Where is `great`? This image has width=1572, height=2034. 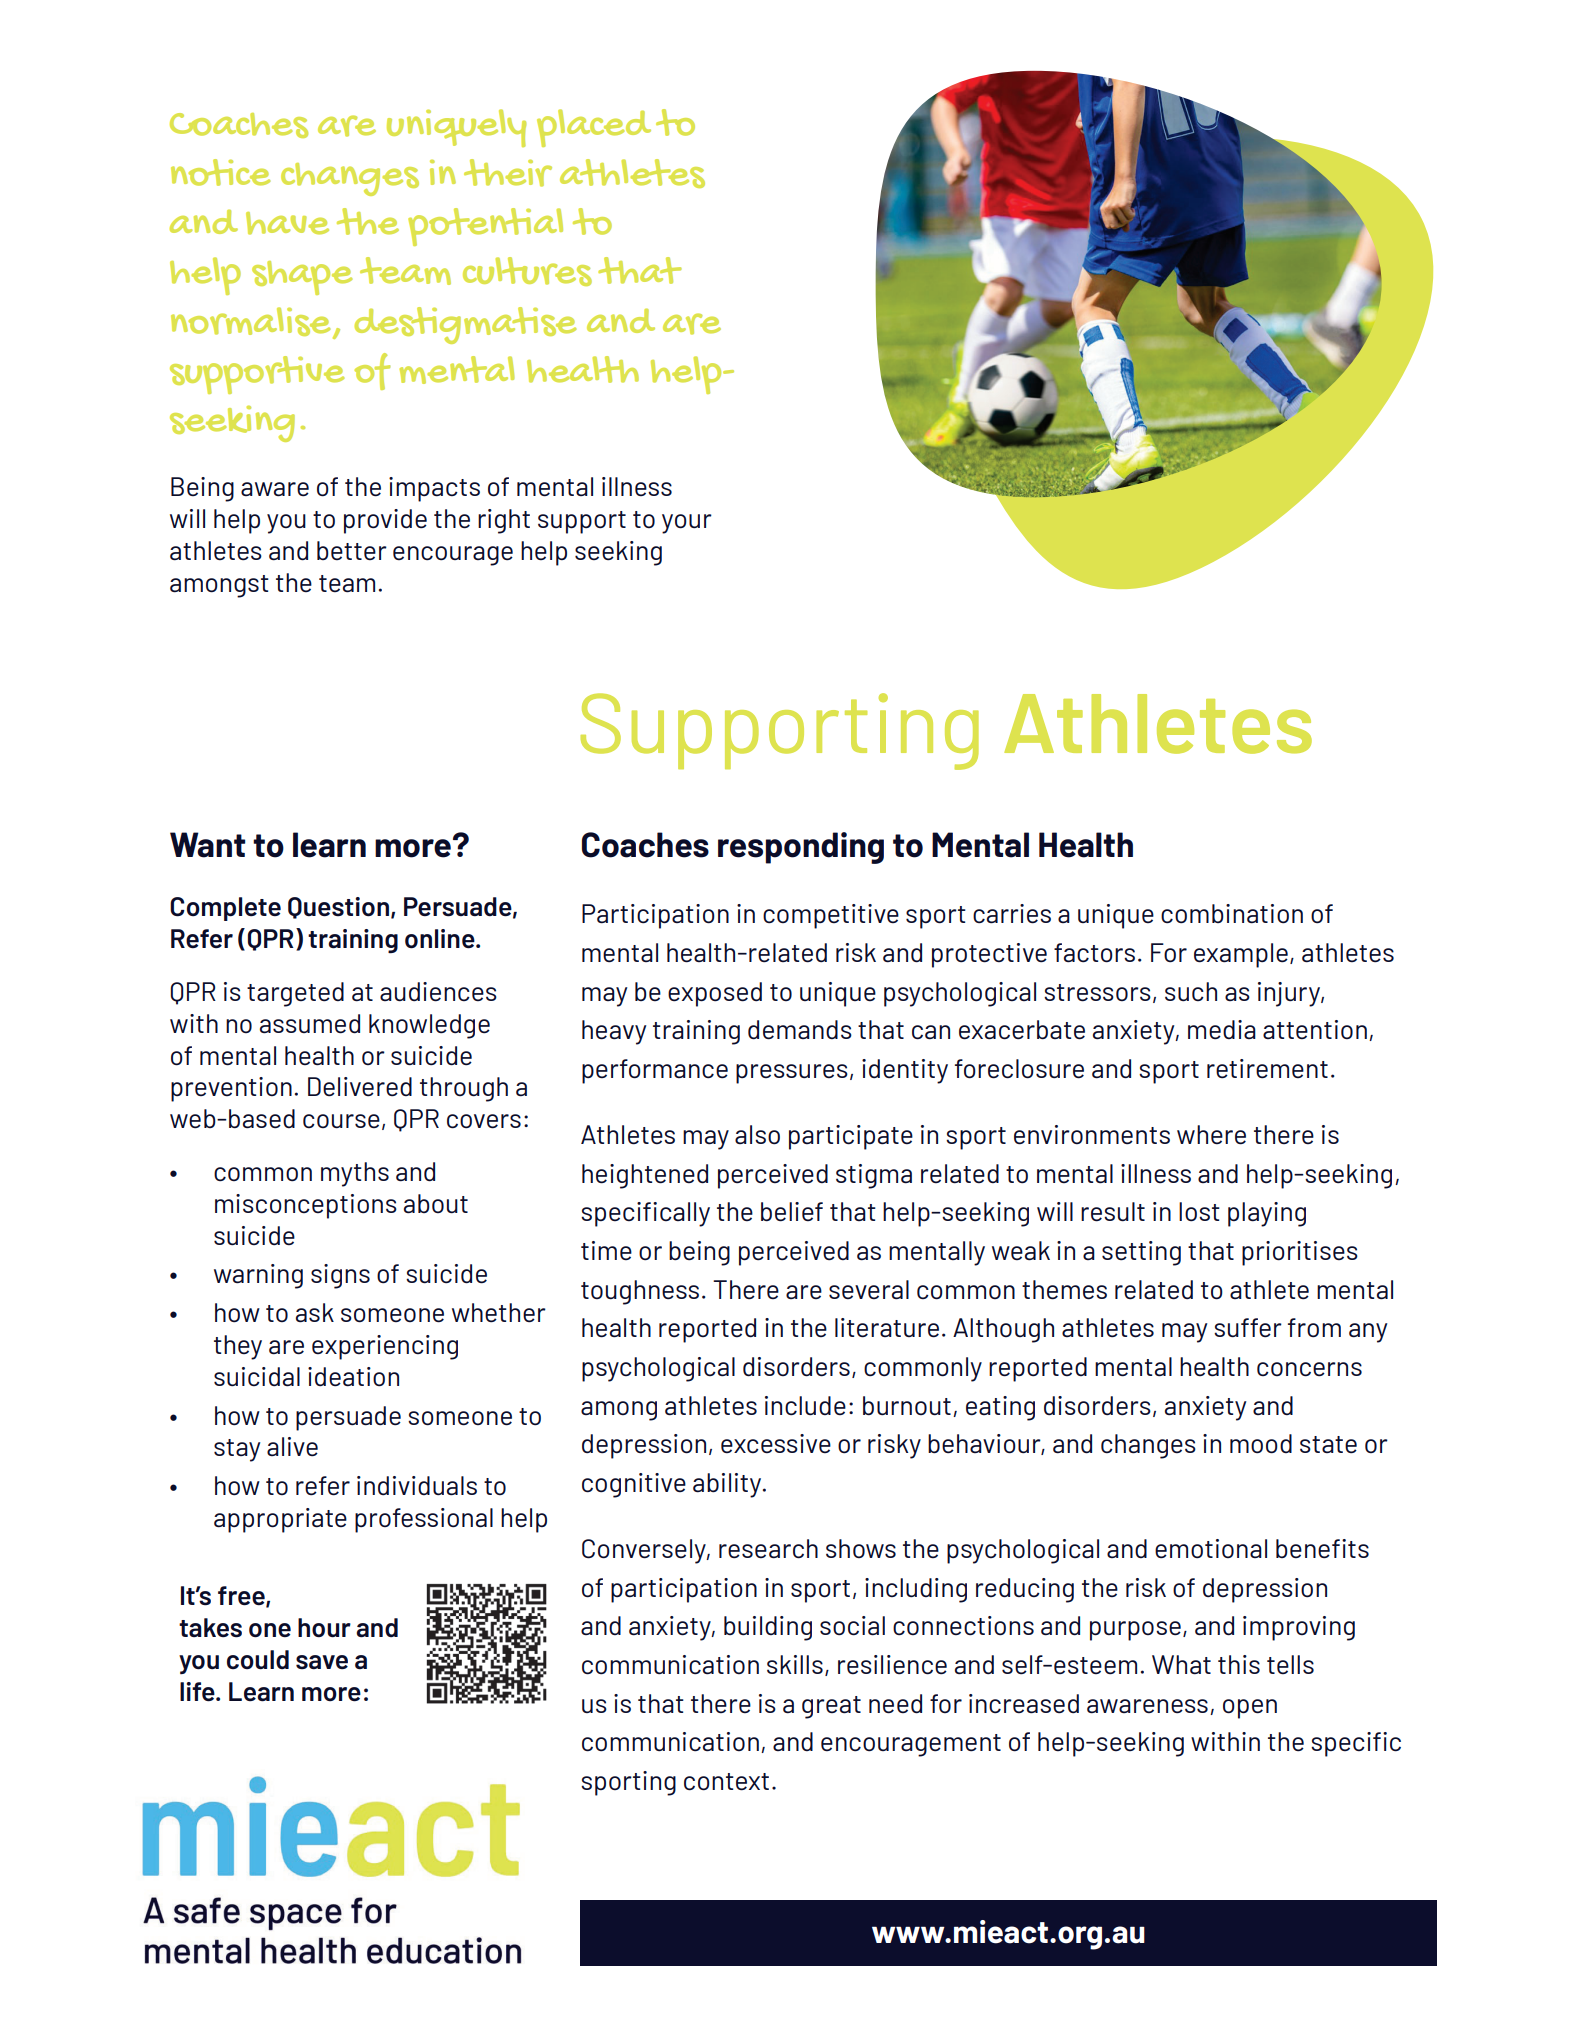
great is located at coordinates (831, 1707).
